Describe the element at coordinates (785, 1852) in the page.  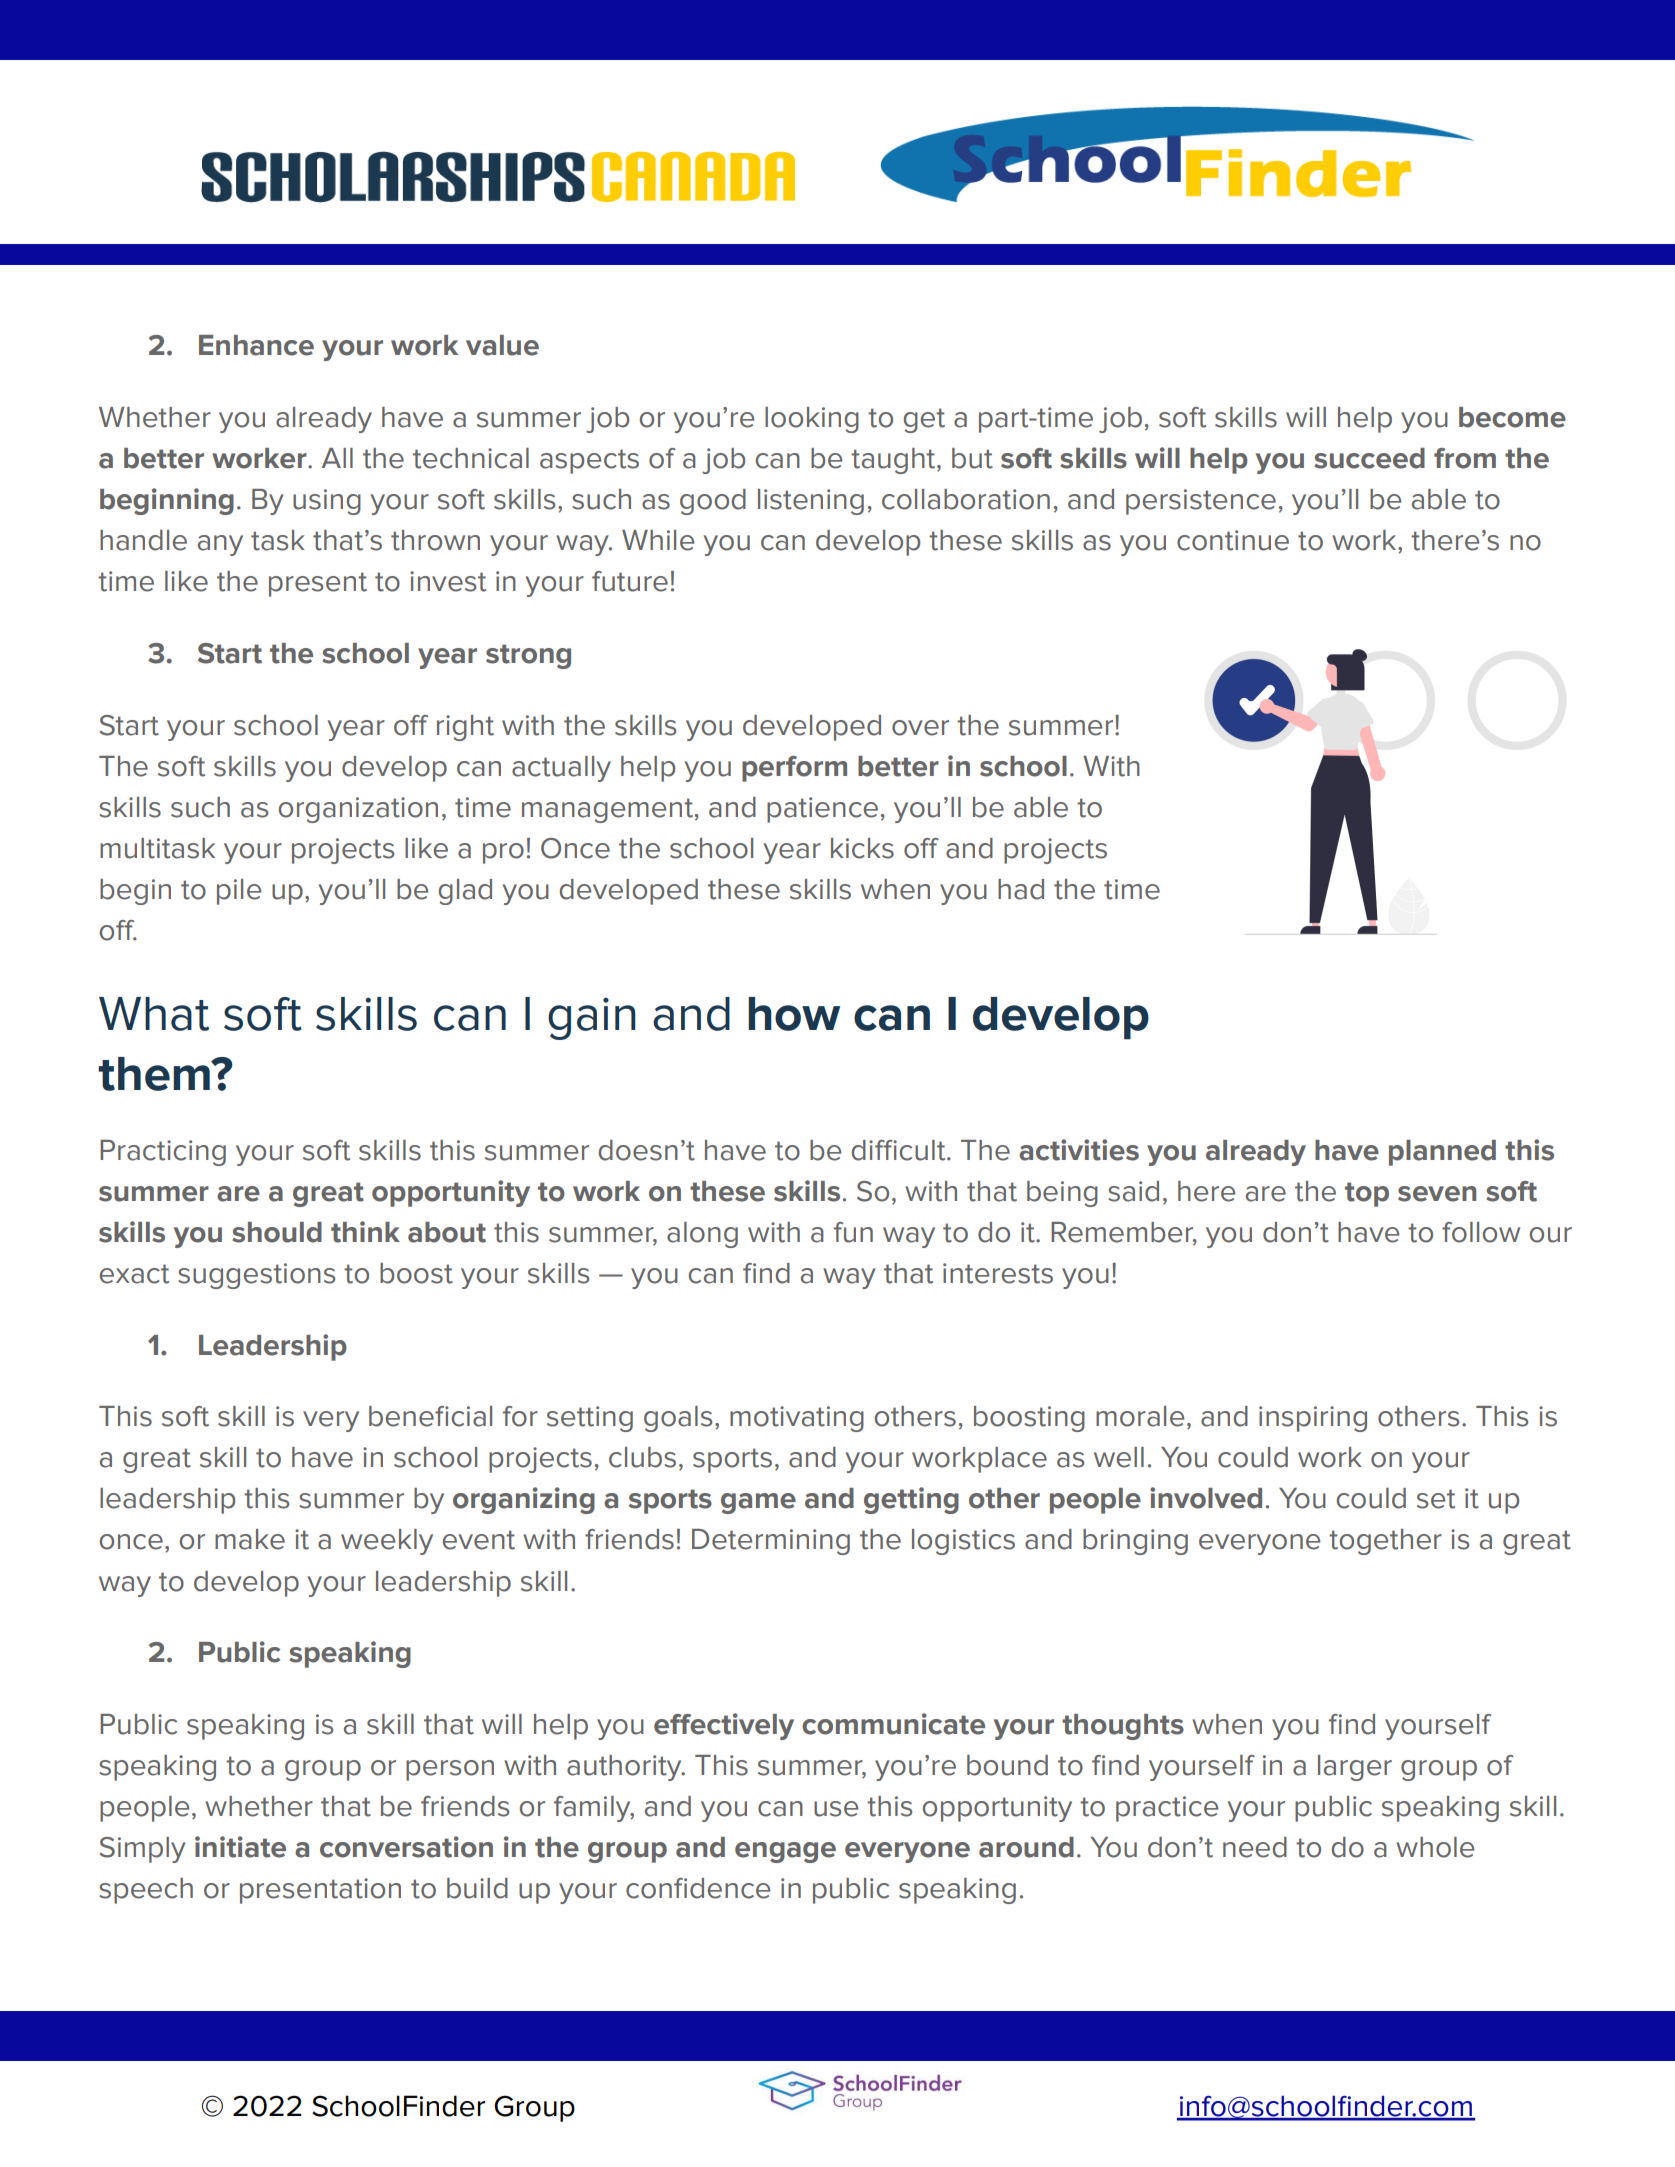
I see `engage` at that location.
